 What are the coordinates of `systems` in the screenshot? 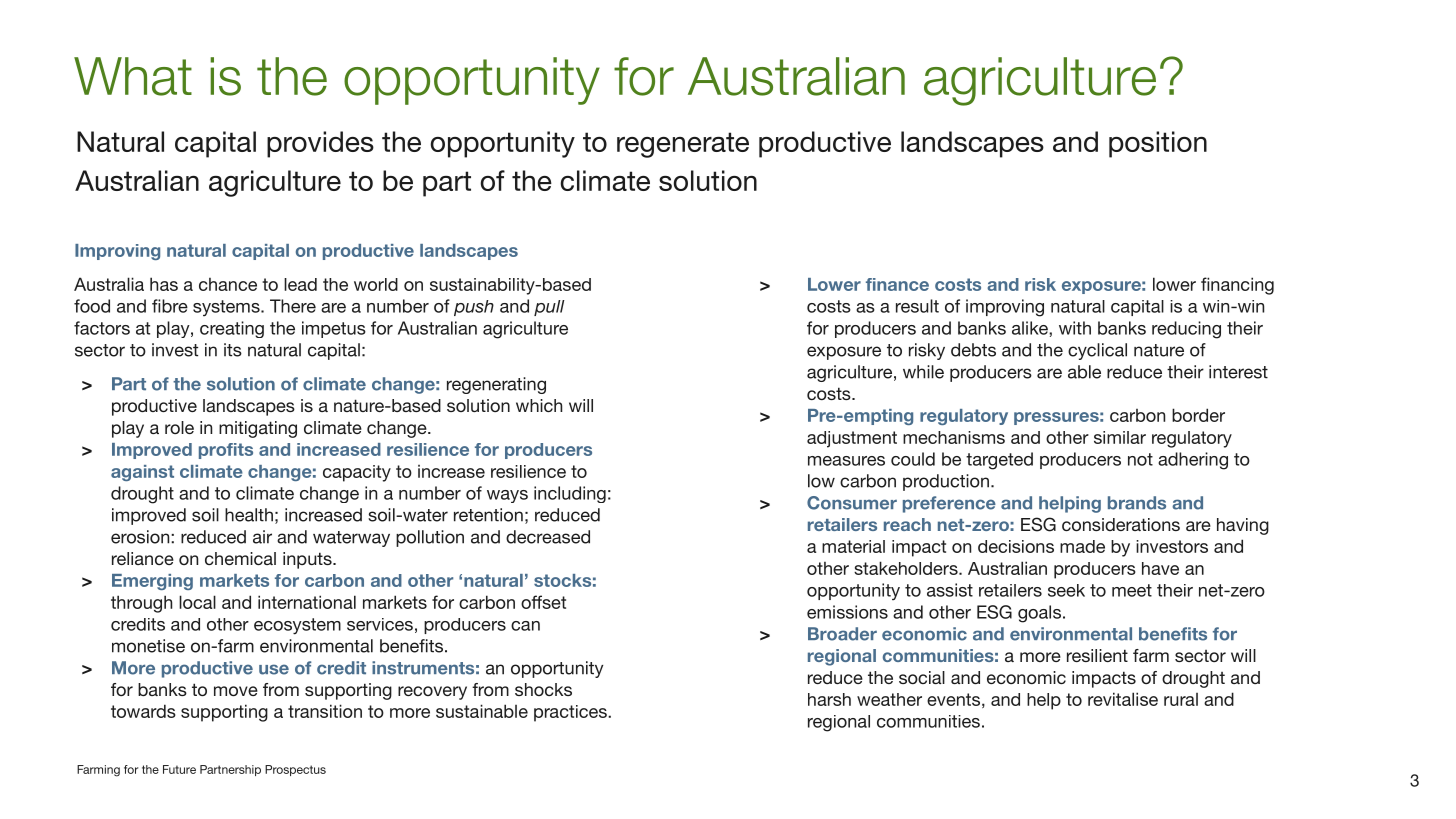 It's located at (227, 308).
